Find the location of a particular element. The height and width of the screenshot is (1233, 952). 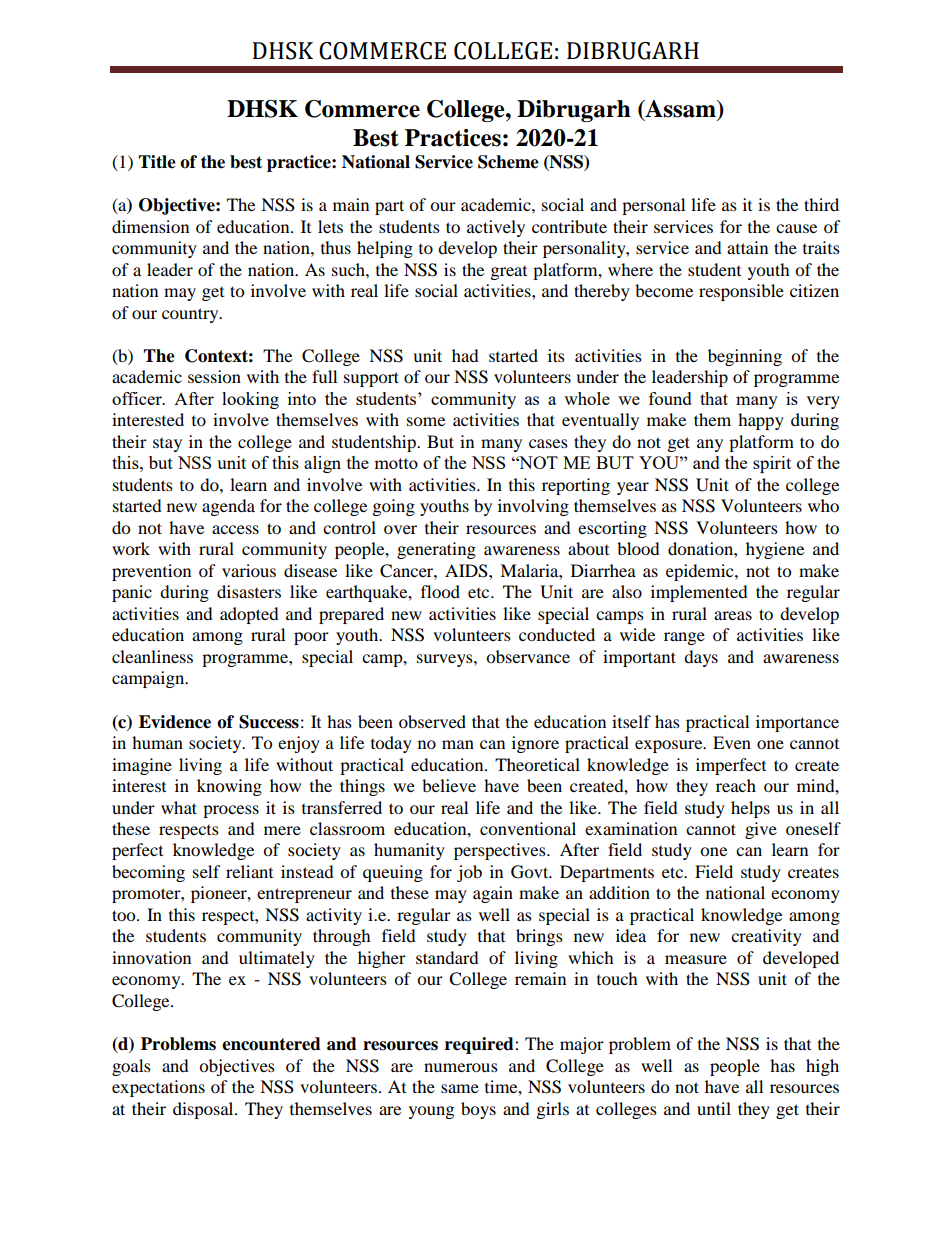

Scheme is located at coordinates (508, 162).
